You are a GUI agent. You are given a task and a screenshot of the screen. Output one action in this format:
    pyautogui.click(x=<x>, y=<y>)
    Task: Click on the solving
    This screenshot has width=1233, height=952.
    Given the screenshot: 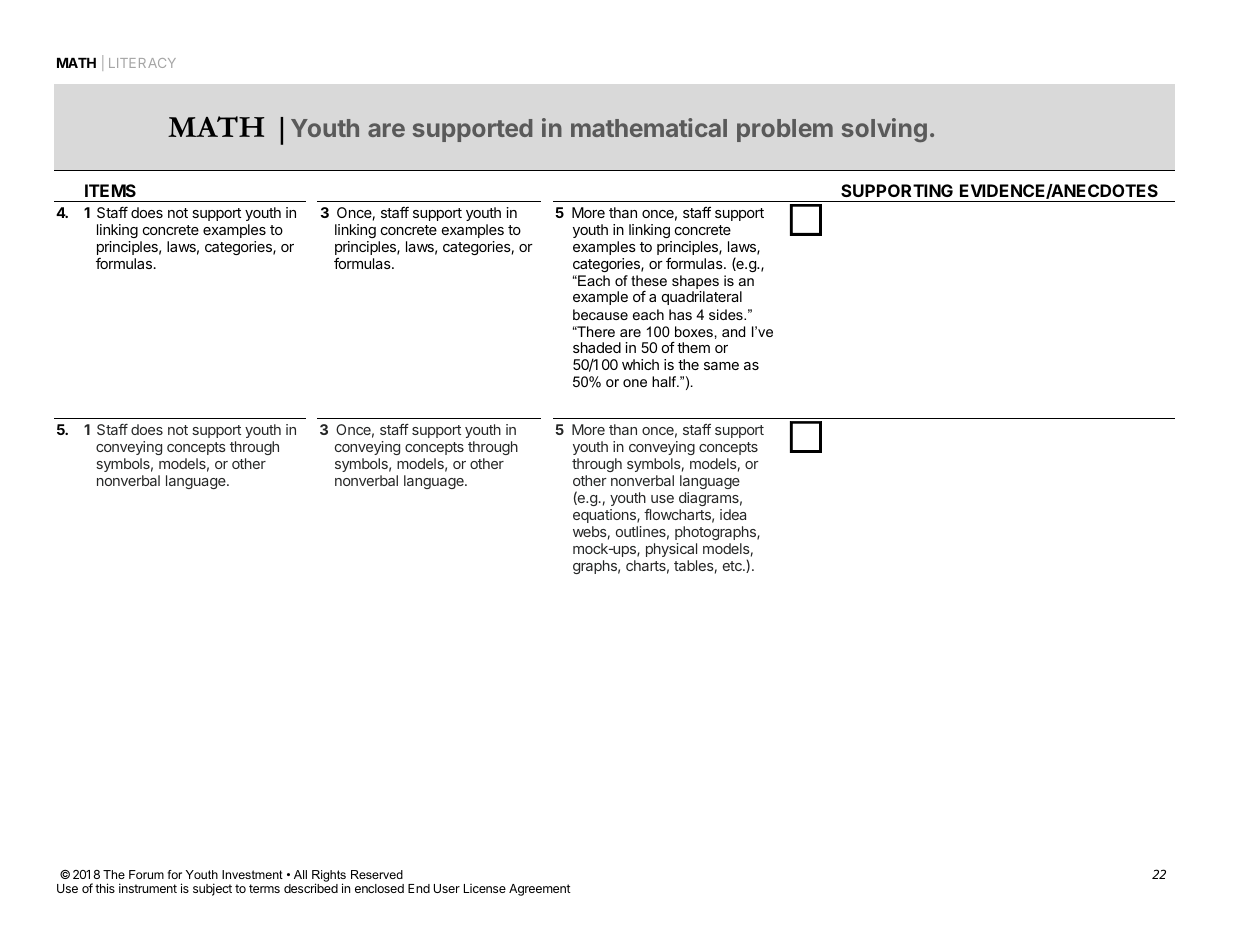 What is the action you would take?
    pyautogui.click(x=884, y=130)
